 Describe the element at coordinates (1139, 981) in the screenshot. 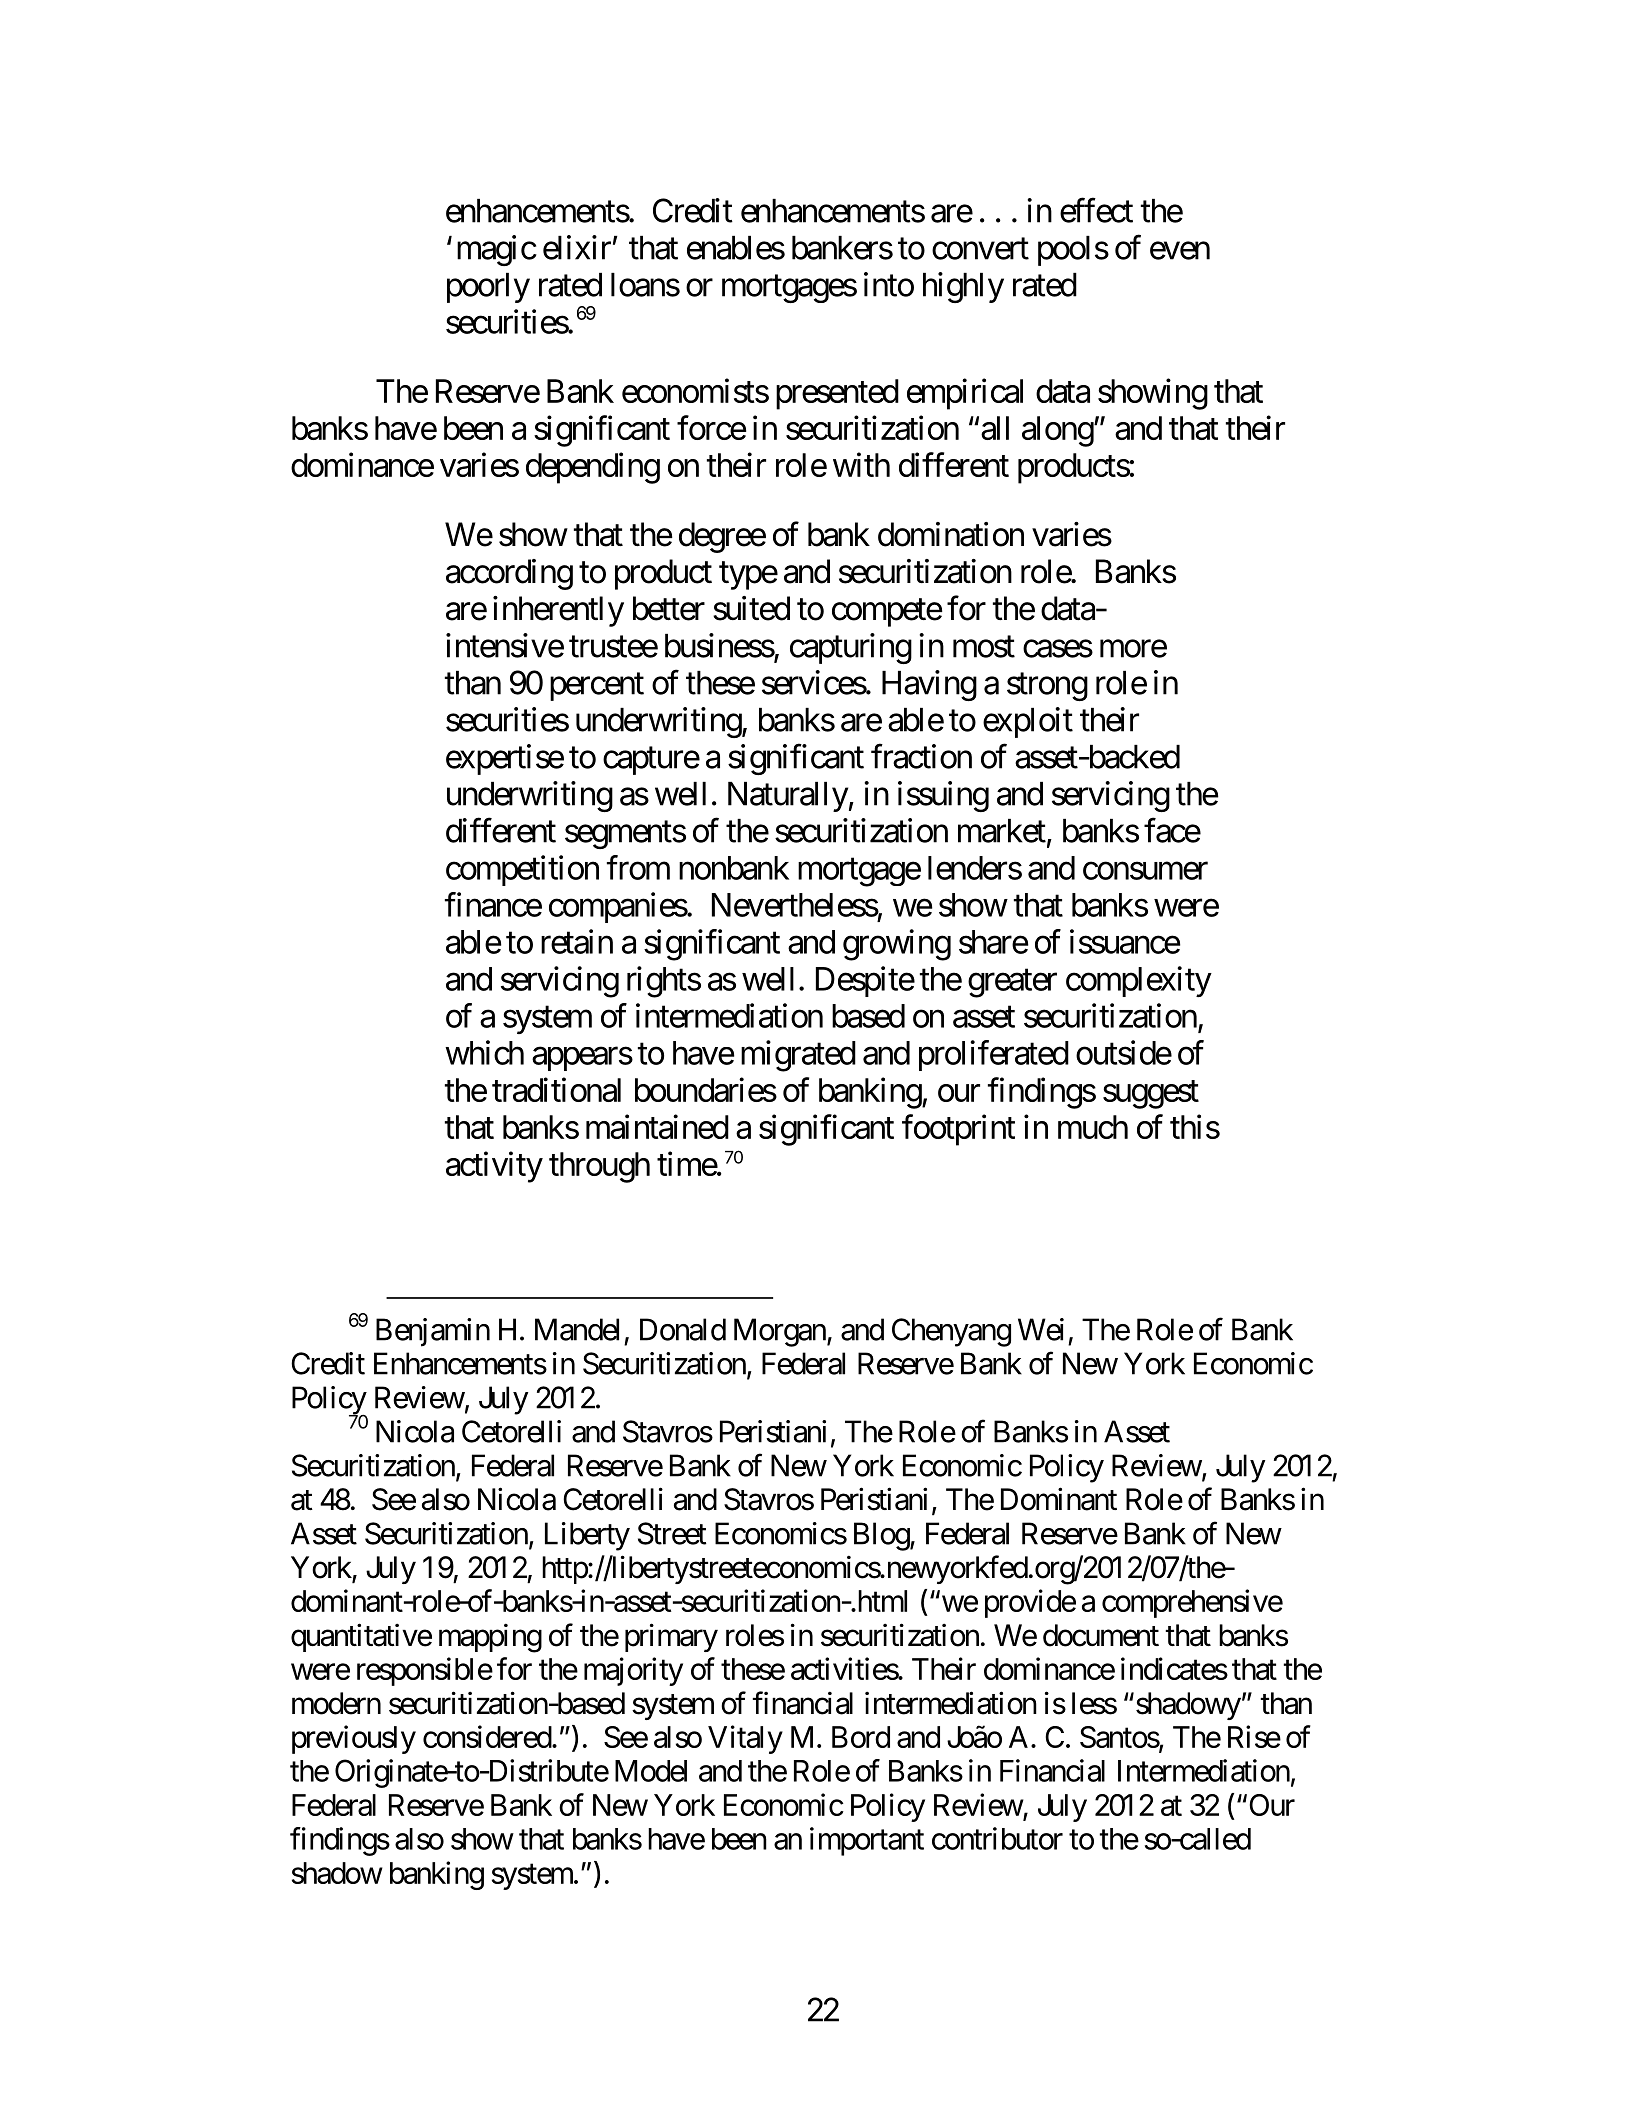

I see `complexity` at that location.
